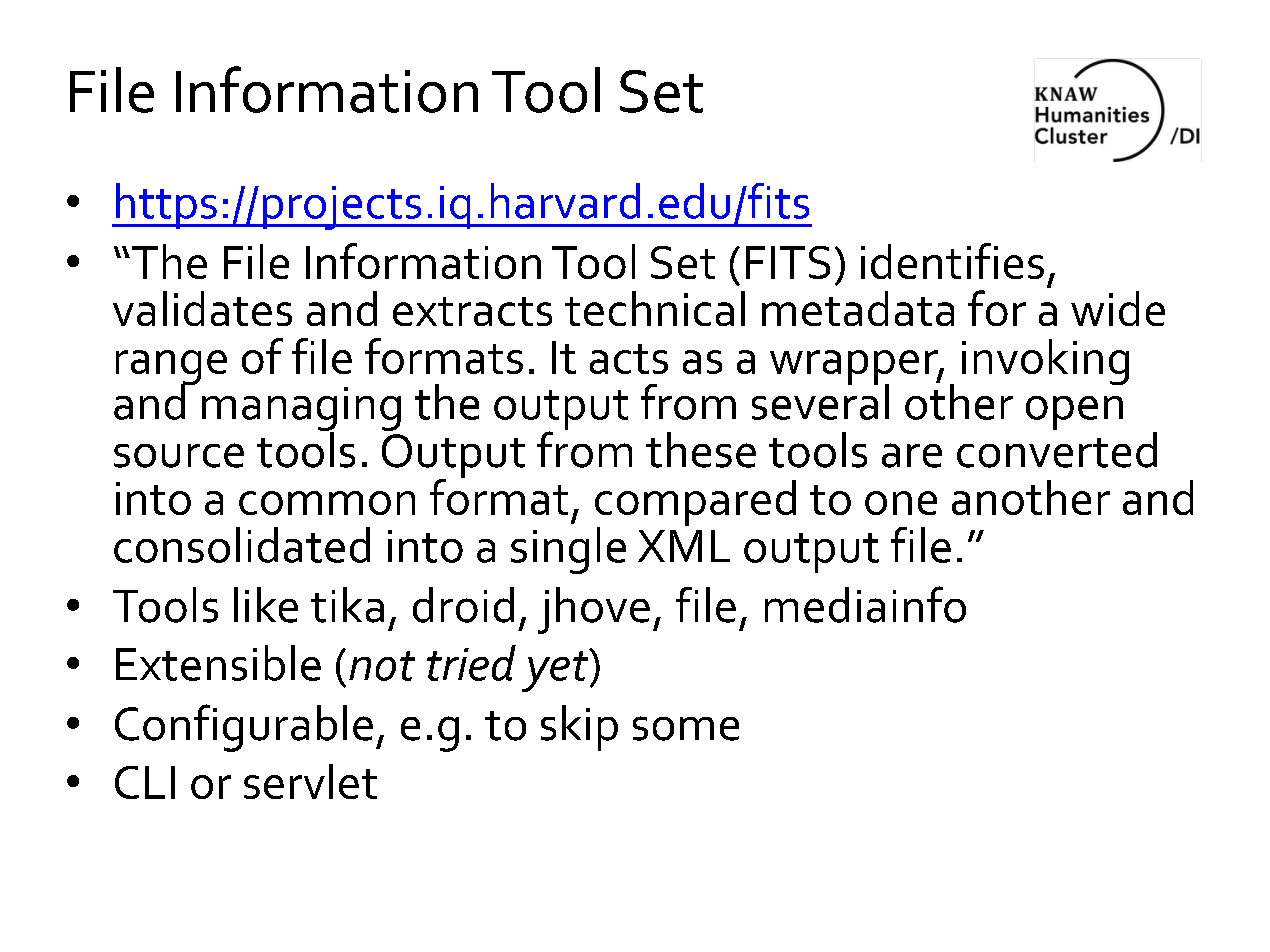 The image size is (1270, 952). I want to click on servlet, so click(310, 781).
